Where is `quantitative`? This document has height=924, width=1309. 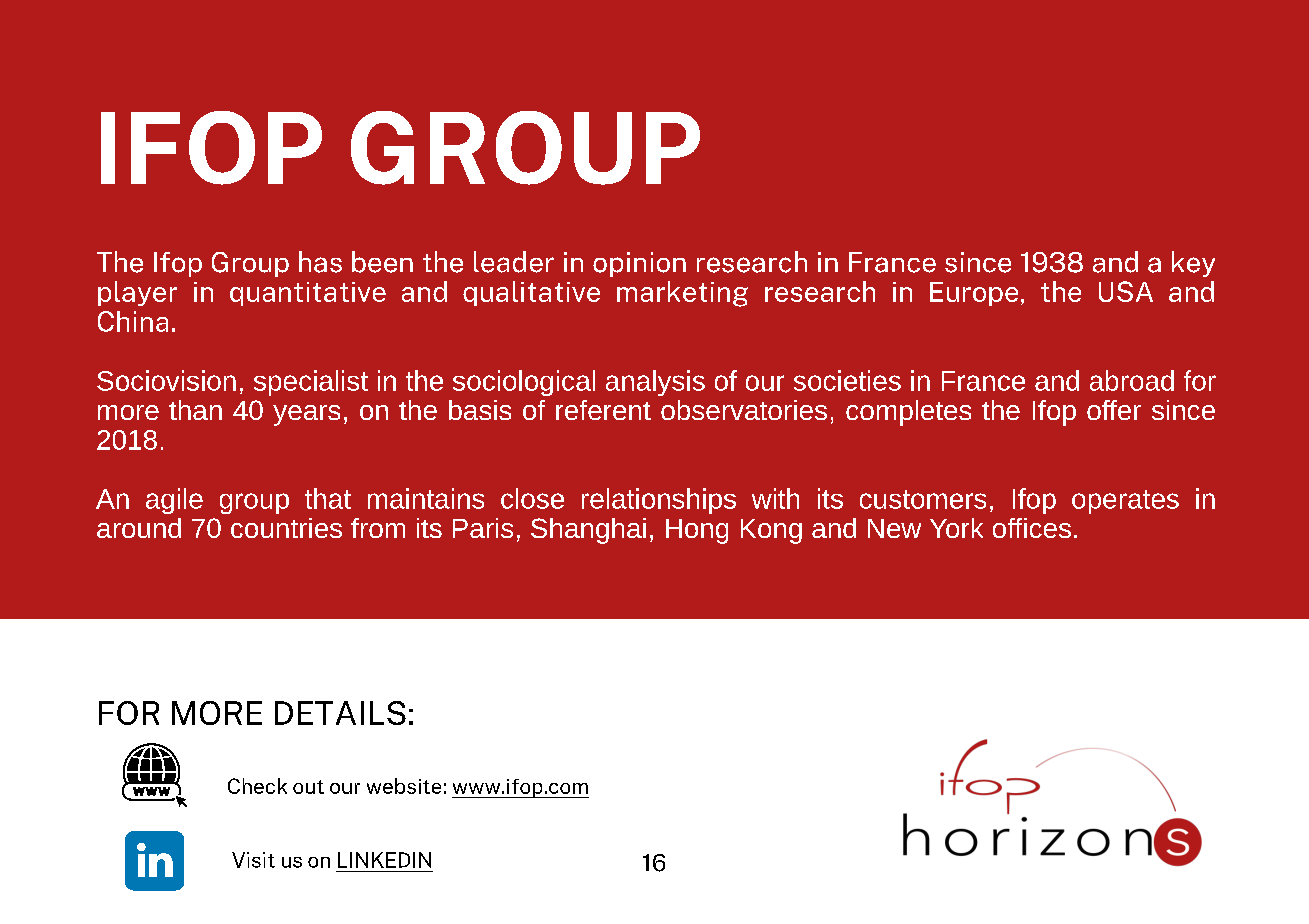 quantitative is located at coordinates (308, 294).
